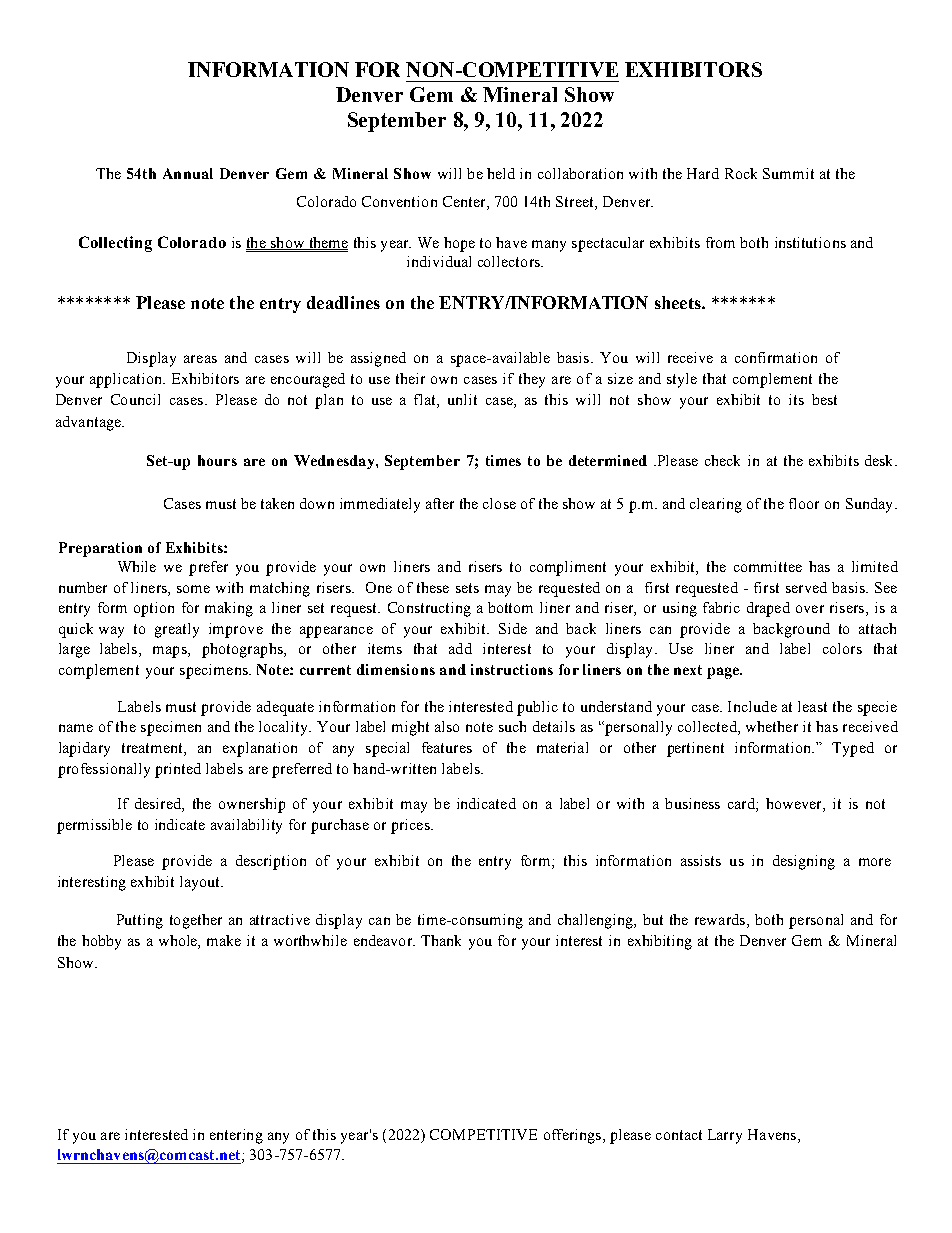 The image size is (952, 1233). I want to click on Center, so click(465, 201).
